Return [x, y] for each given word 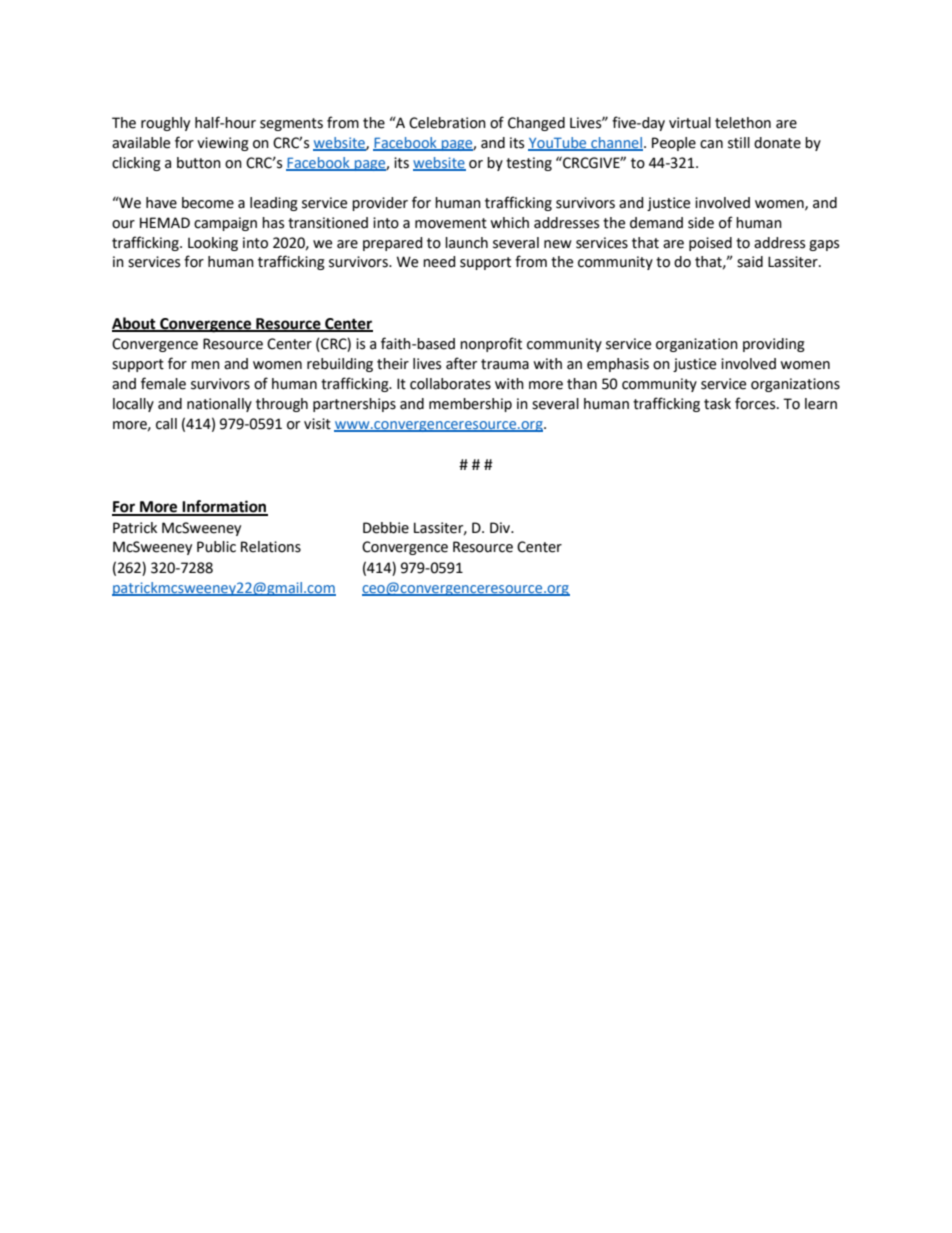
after [461, 363]
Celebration [447, 123]
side [701, 223]
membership [470, 405]
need [439, 262]
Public [216, 547]
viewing [223, 144]
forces [756, 403]
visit [317, 424]
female [163, 383]
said [750, 262]
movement [451, 223]
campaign [225, 224]
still [739, 143]
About [135, 324]
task [717, 404]
